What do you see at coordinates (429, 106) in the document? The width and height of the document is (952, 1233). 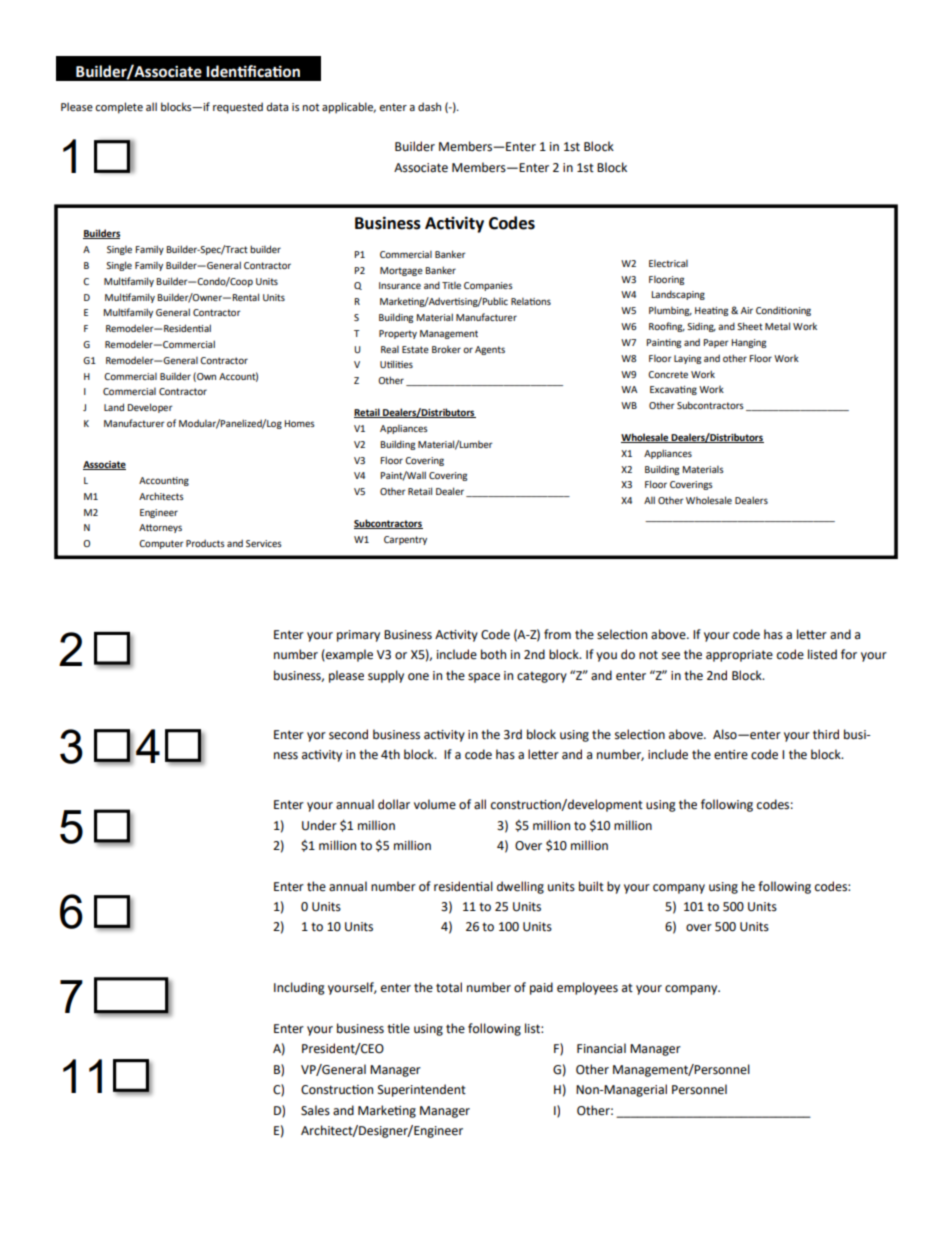 I see `dash` at bounding box center [429, 106].
